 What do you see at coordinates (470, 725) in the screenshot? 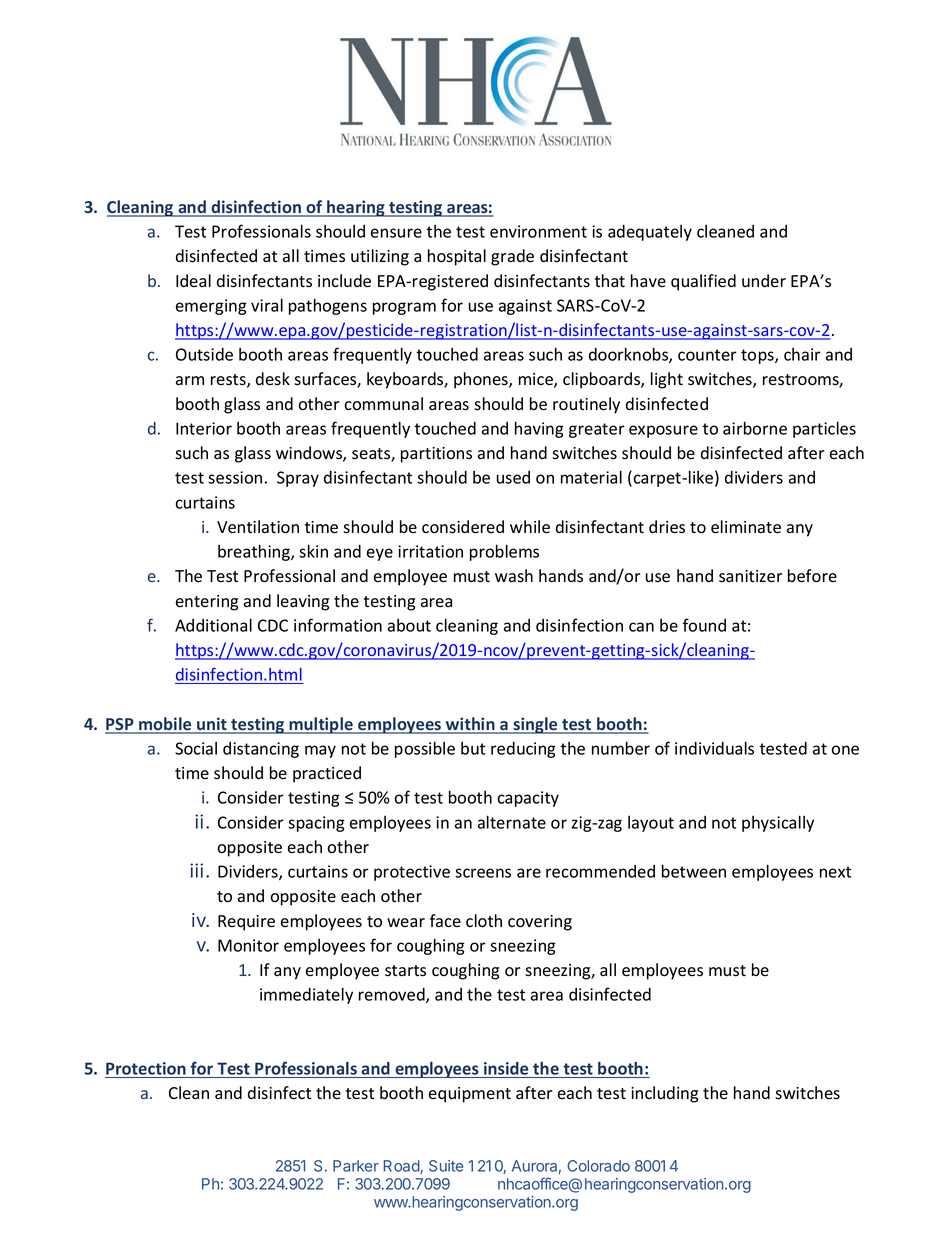
I see `within` at bounding box center [470, 725].
